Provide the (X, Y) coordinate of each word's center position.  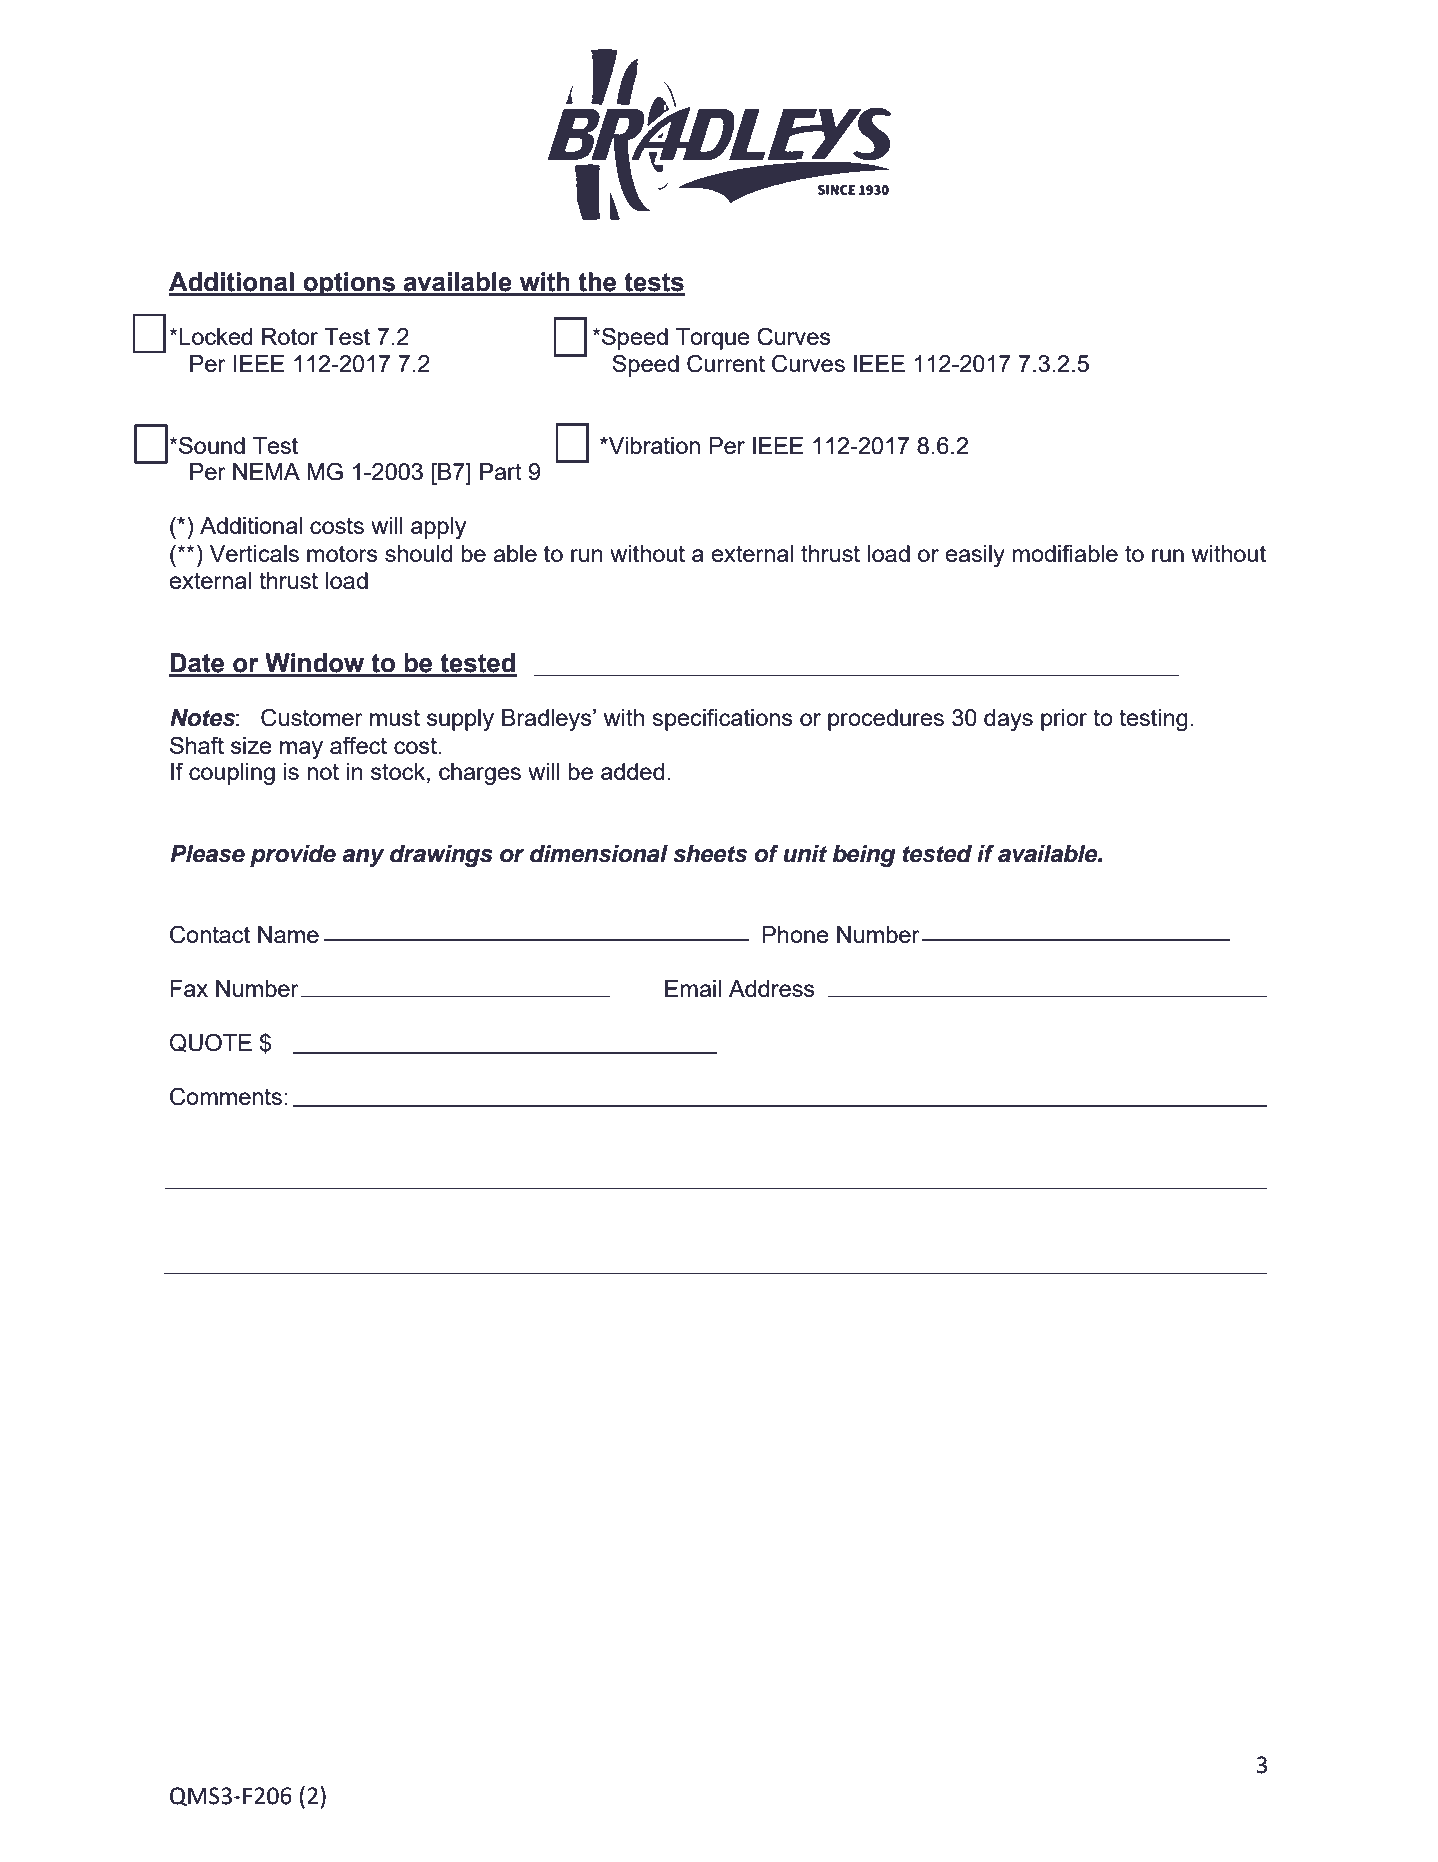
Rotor (290, 336)
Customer (312, 717)
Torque (713, 339)
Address (772, 988)
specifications (722, 719)
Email (693, 988)
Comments (226, 1096)
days (1008, 720)
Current (726, 363)
